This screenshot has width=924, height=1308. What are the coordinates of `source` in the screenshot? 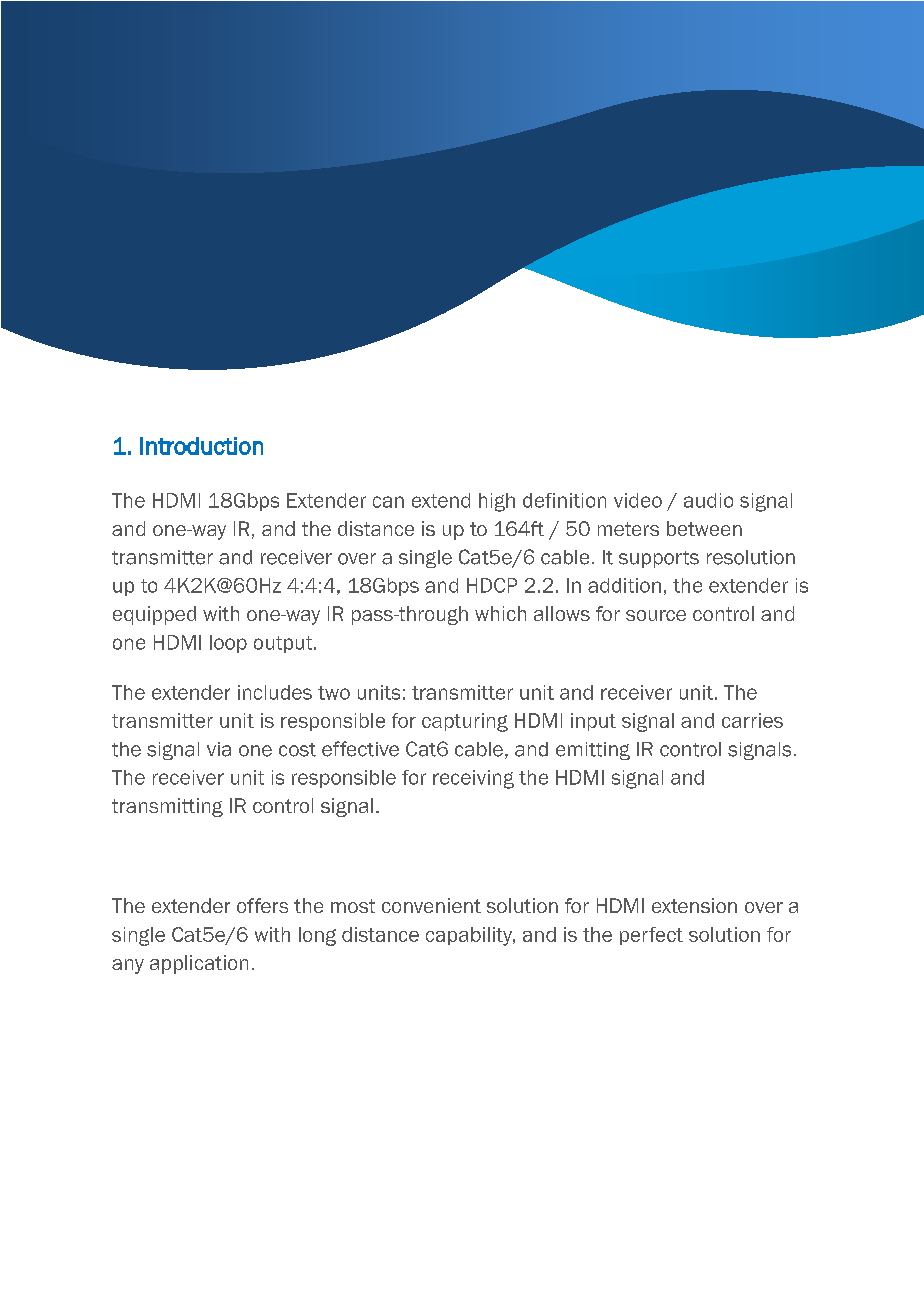 It's located at (656, 615).
